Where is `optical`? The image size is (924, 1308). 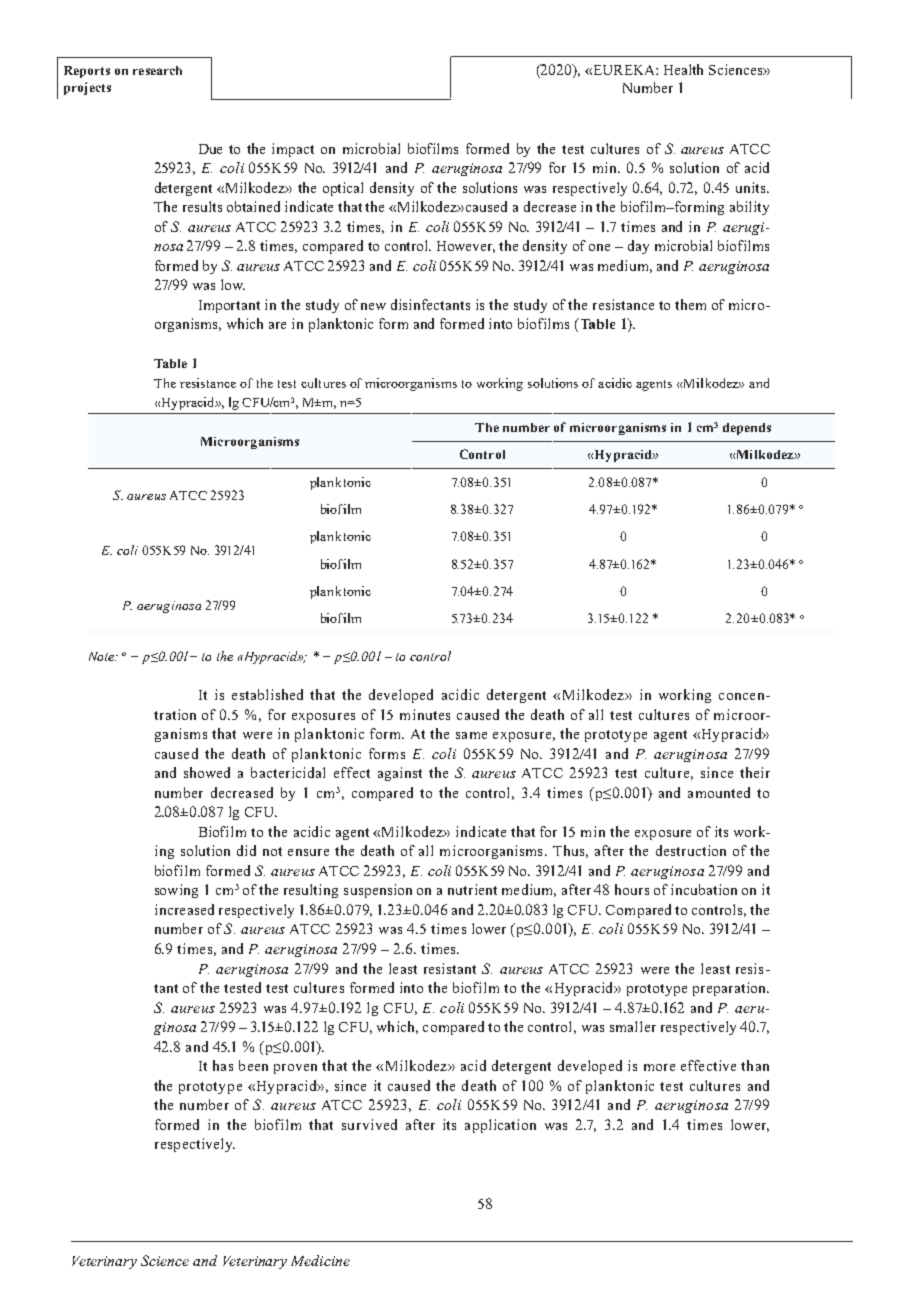
optical is located at coordinates (343, 189).
